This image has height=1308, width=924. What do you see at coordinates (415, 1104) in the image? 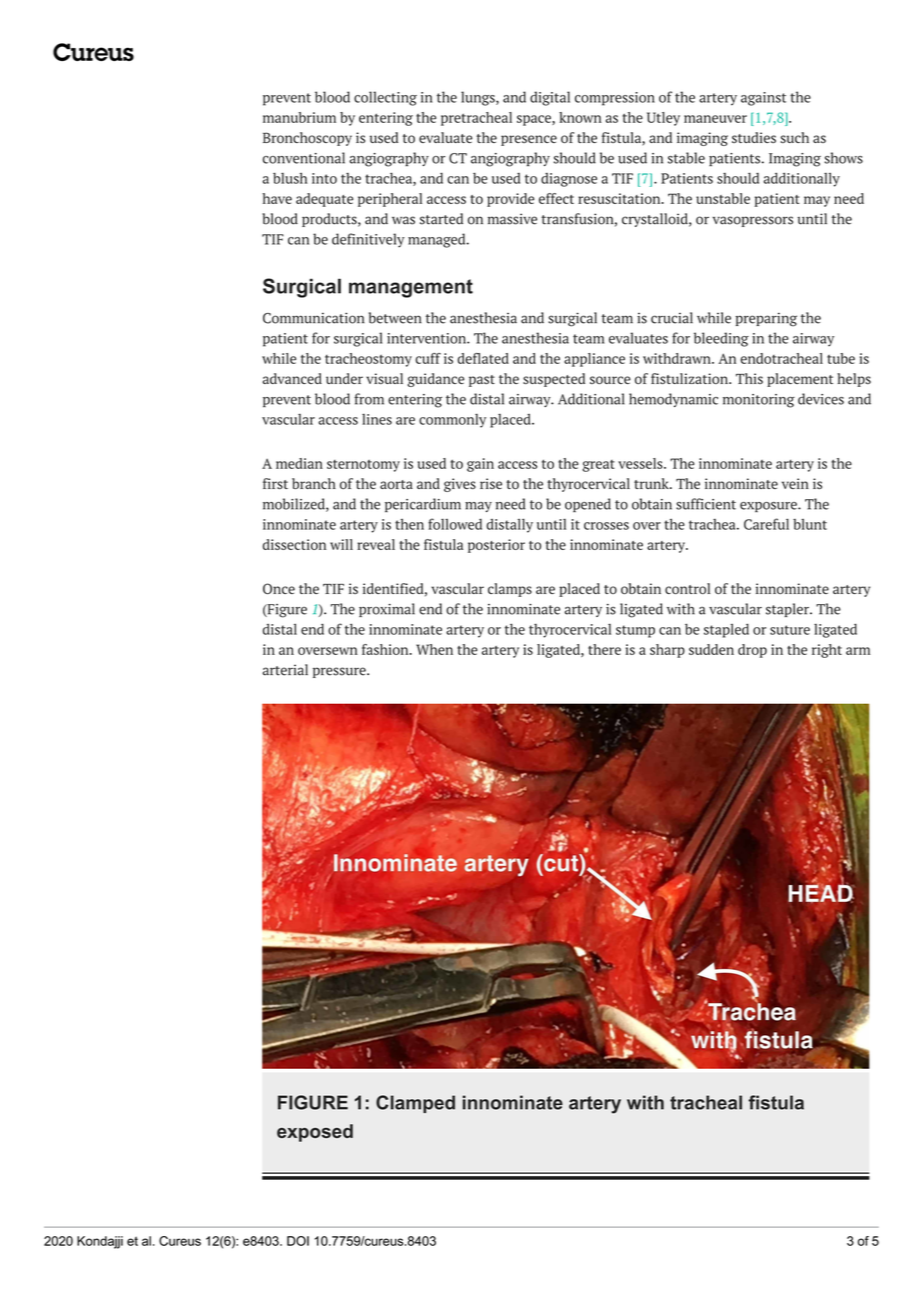
I see `Clamped` at bounding box center [415, 1104].
